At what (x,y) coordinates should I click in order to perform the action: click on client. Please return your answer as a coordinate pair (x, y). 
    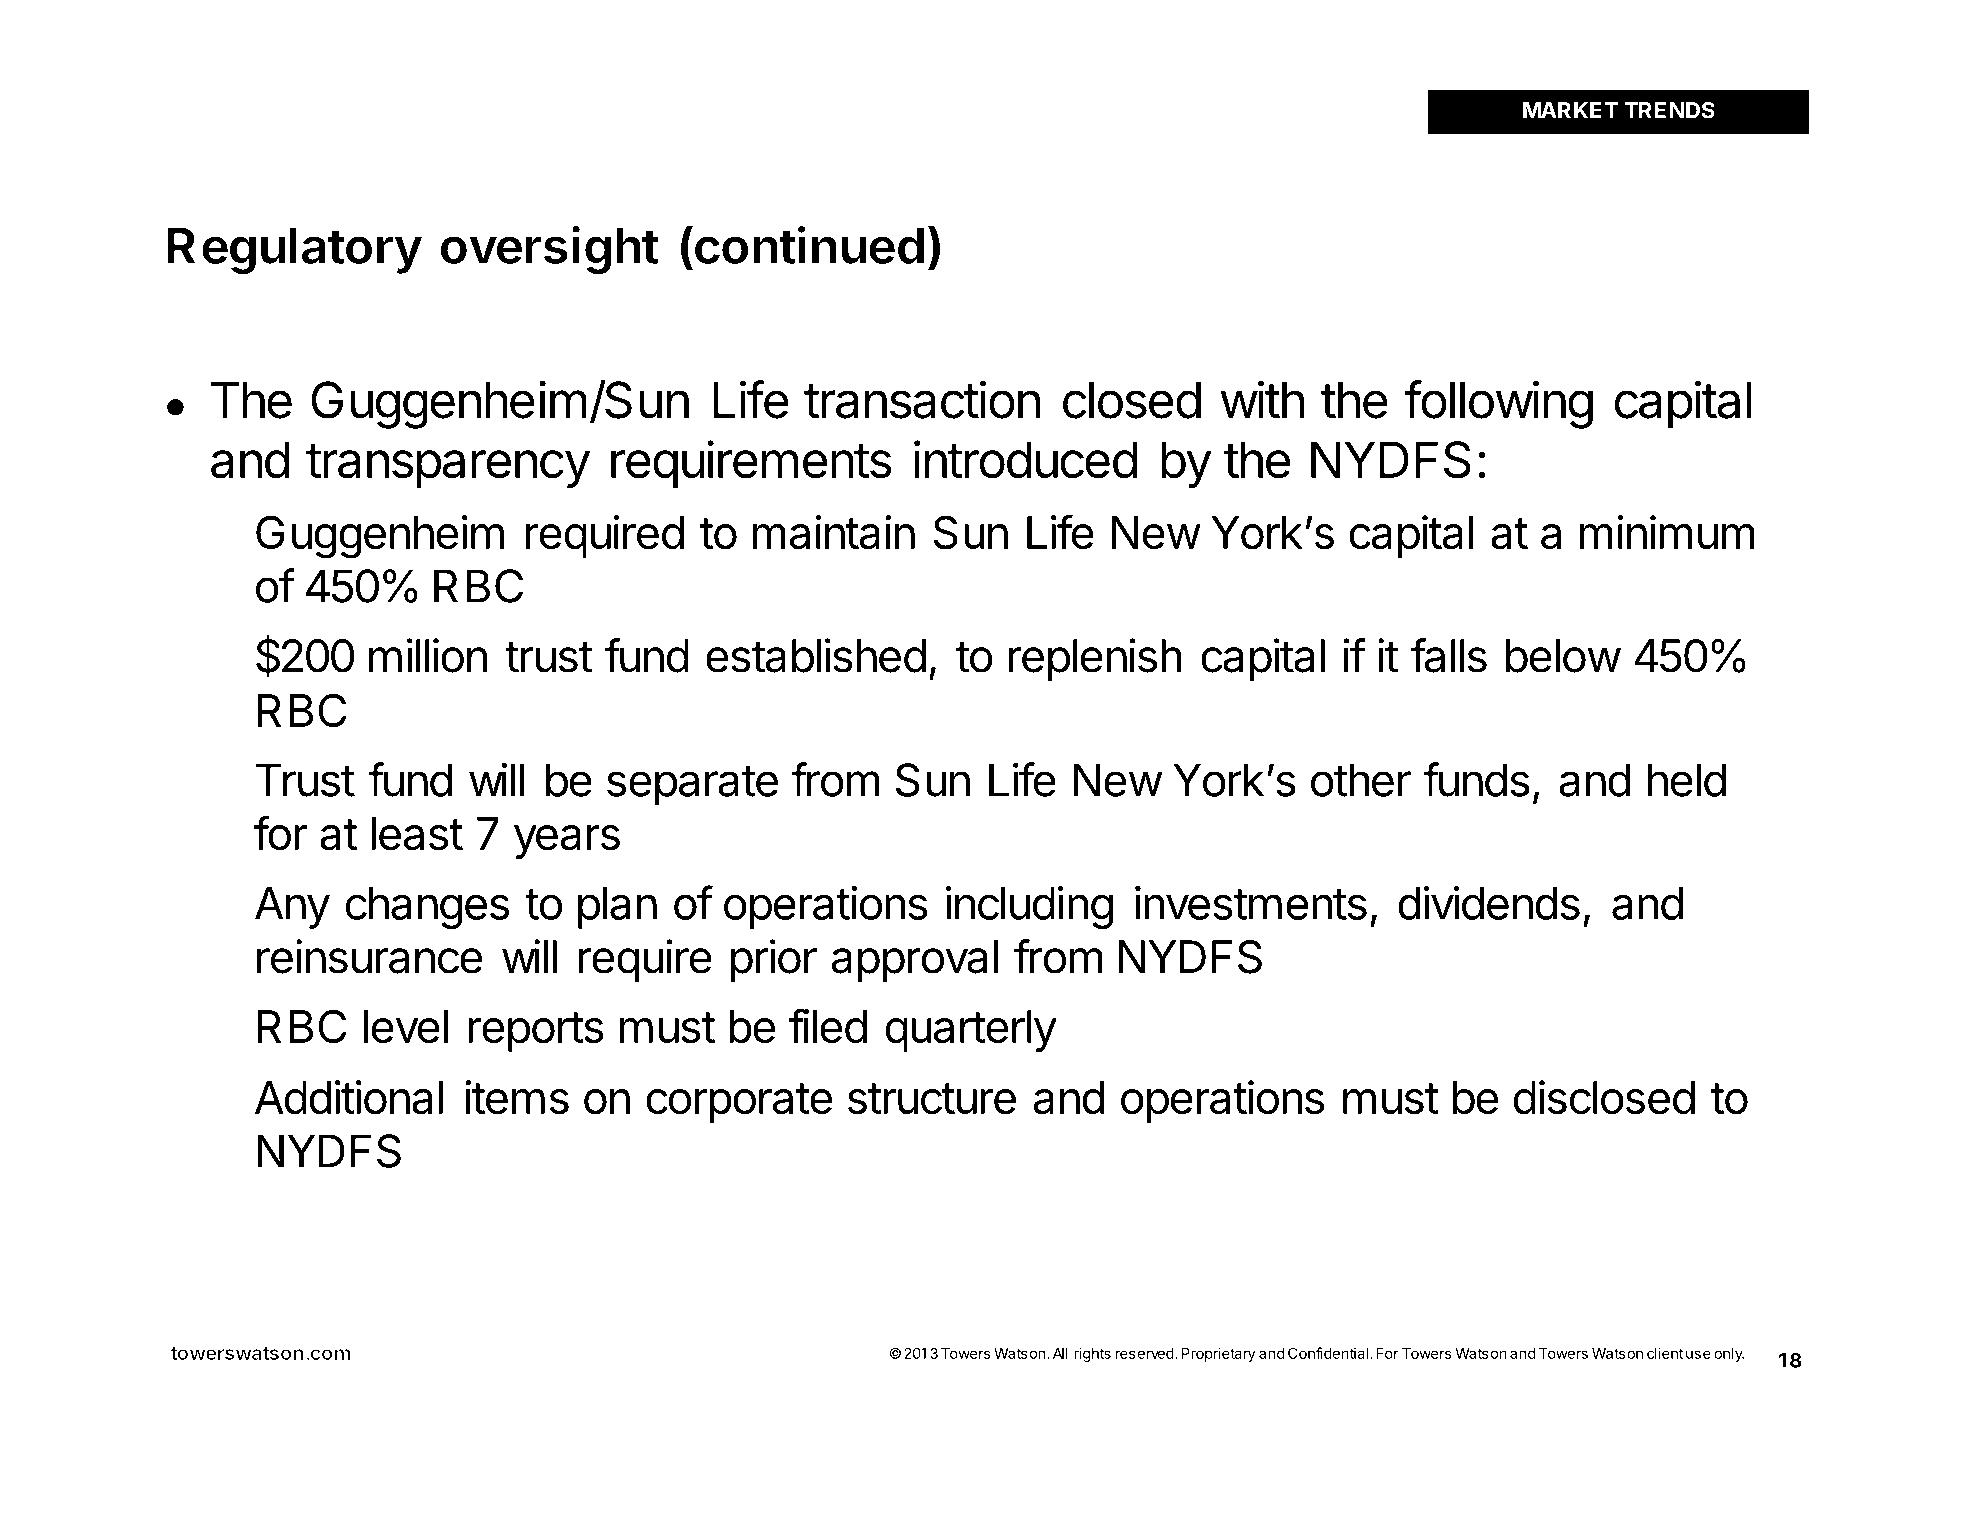
    Looking at the image, I should click on (1665, 1353).
